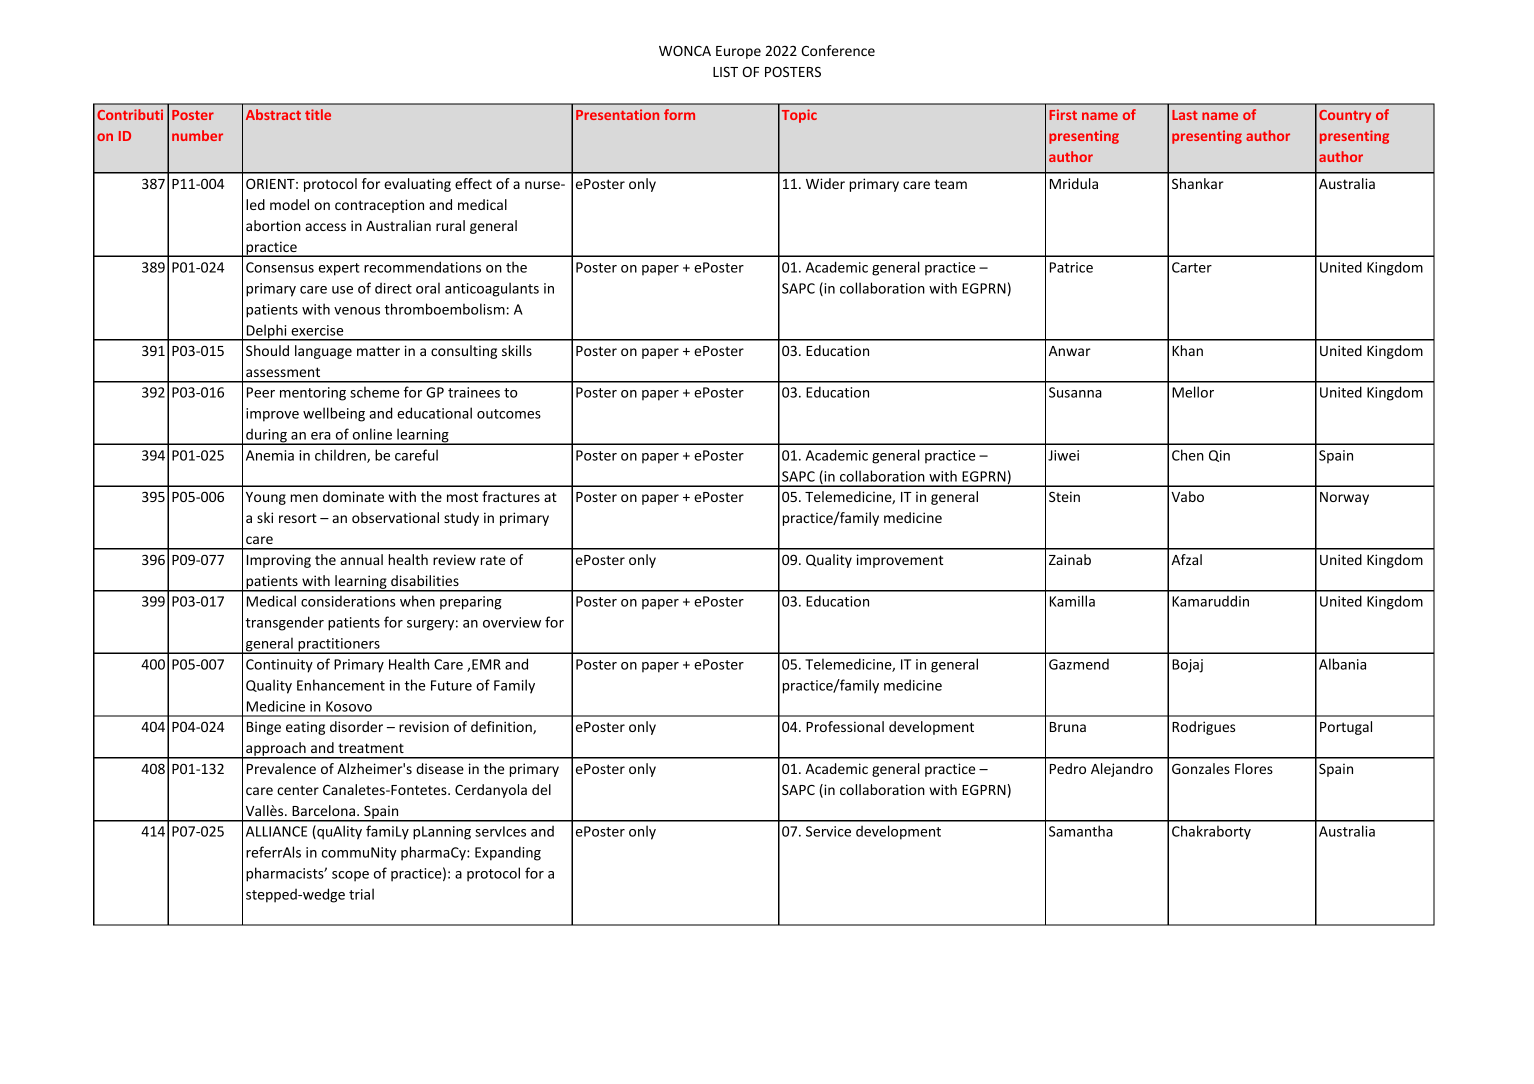 The image size is (1534, 1084). What do you see at coordinates (341, 456) in the screenshot?
I see `children` at bounding box center [341, 456].
